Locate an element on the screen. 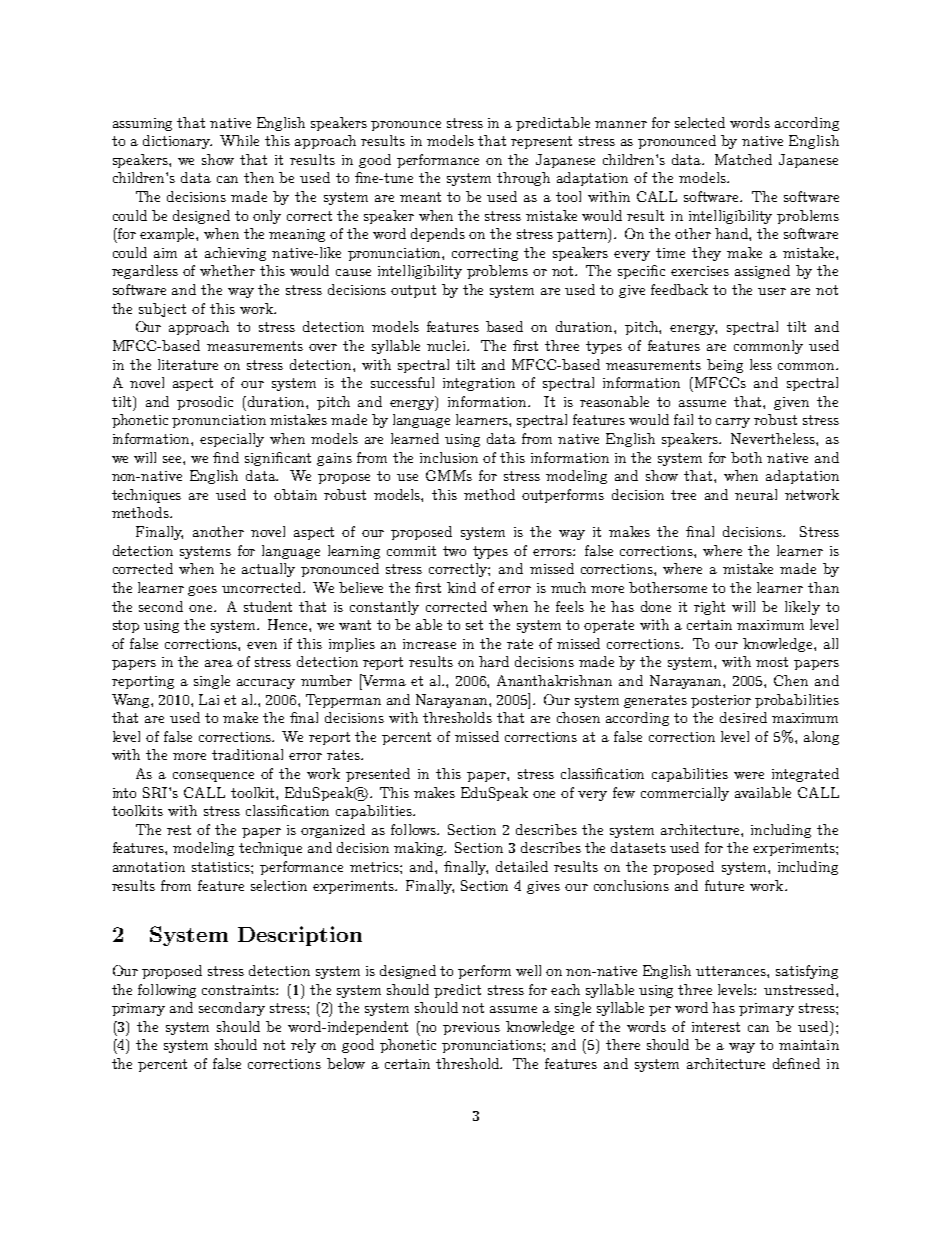  through is located at coordinates (523, 179).
